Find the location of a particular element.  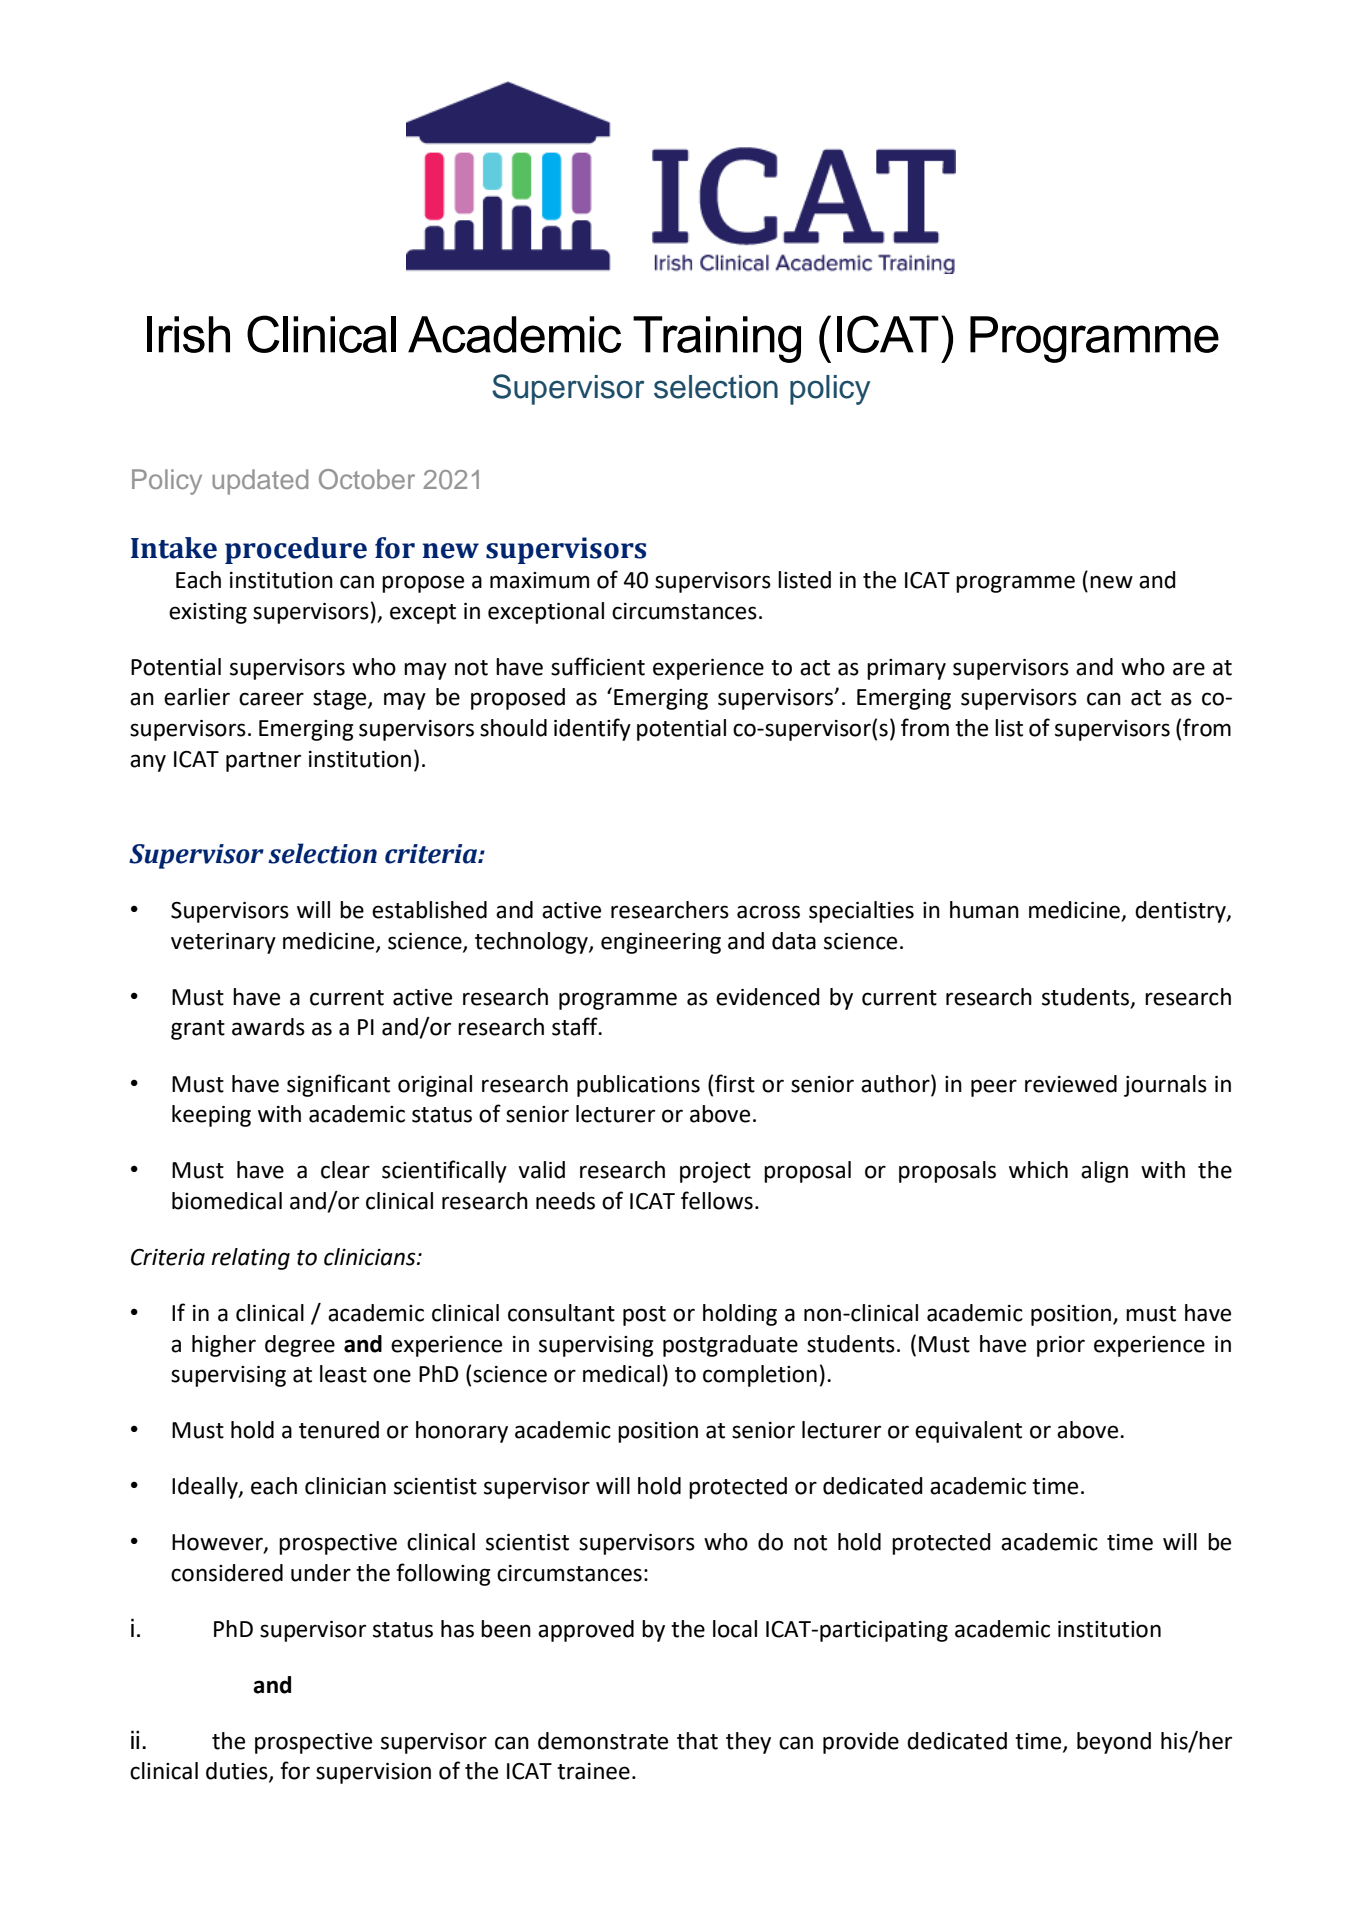

reviewed is located at coordinates (1071, 1084).
